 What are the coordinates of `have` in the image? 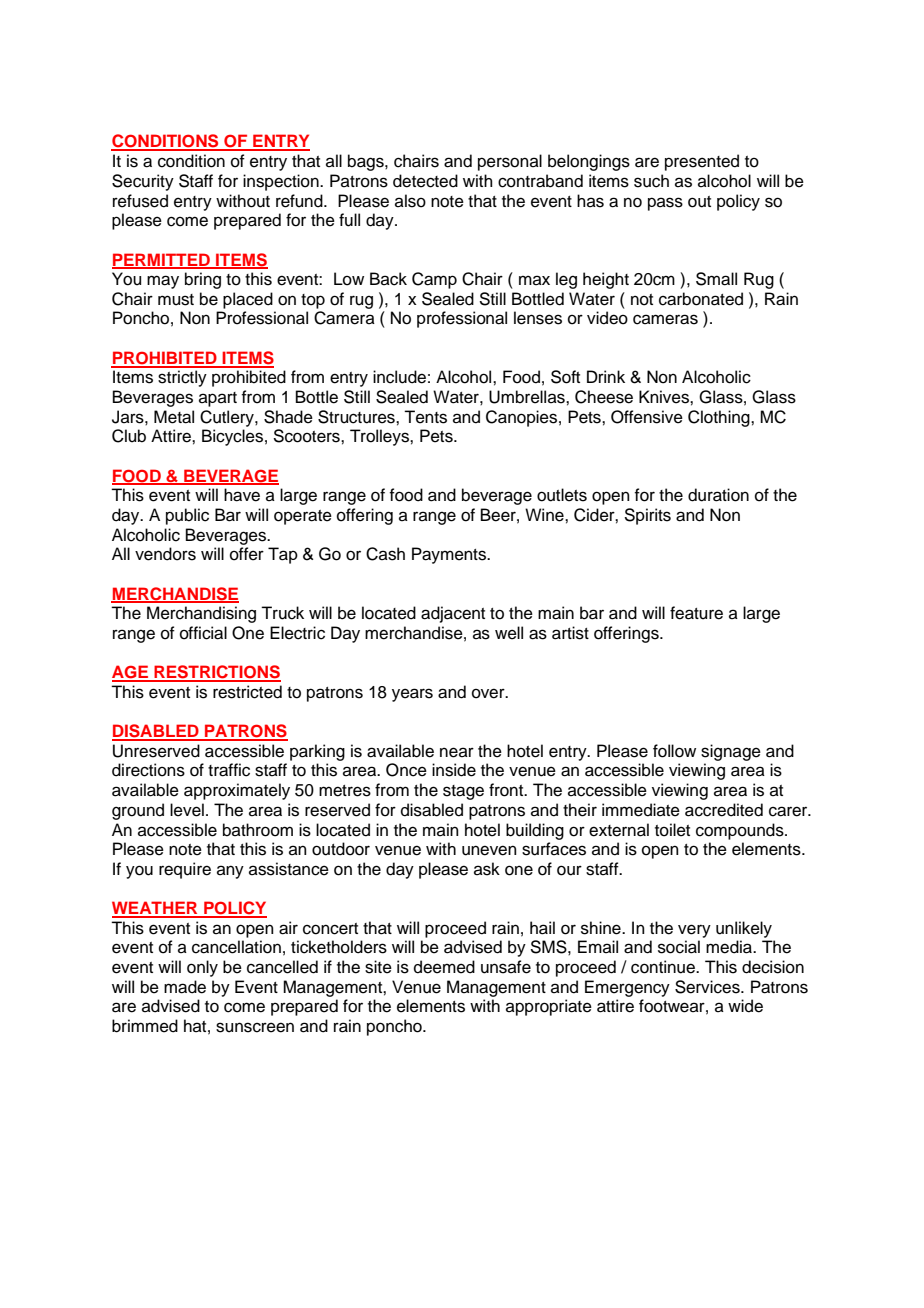 It's located at (242, 495).
